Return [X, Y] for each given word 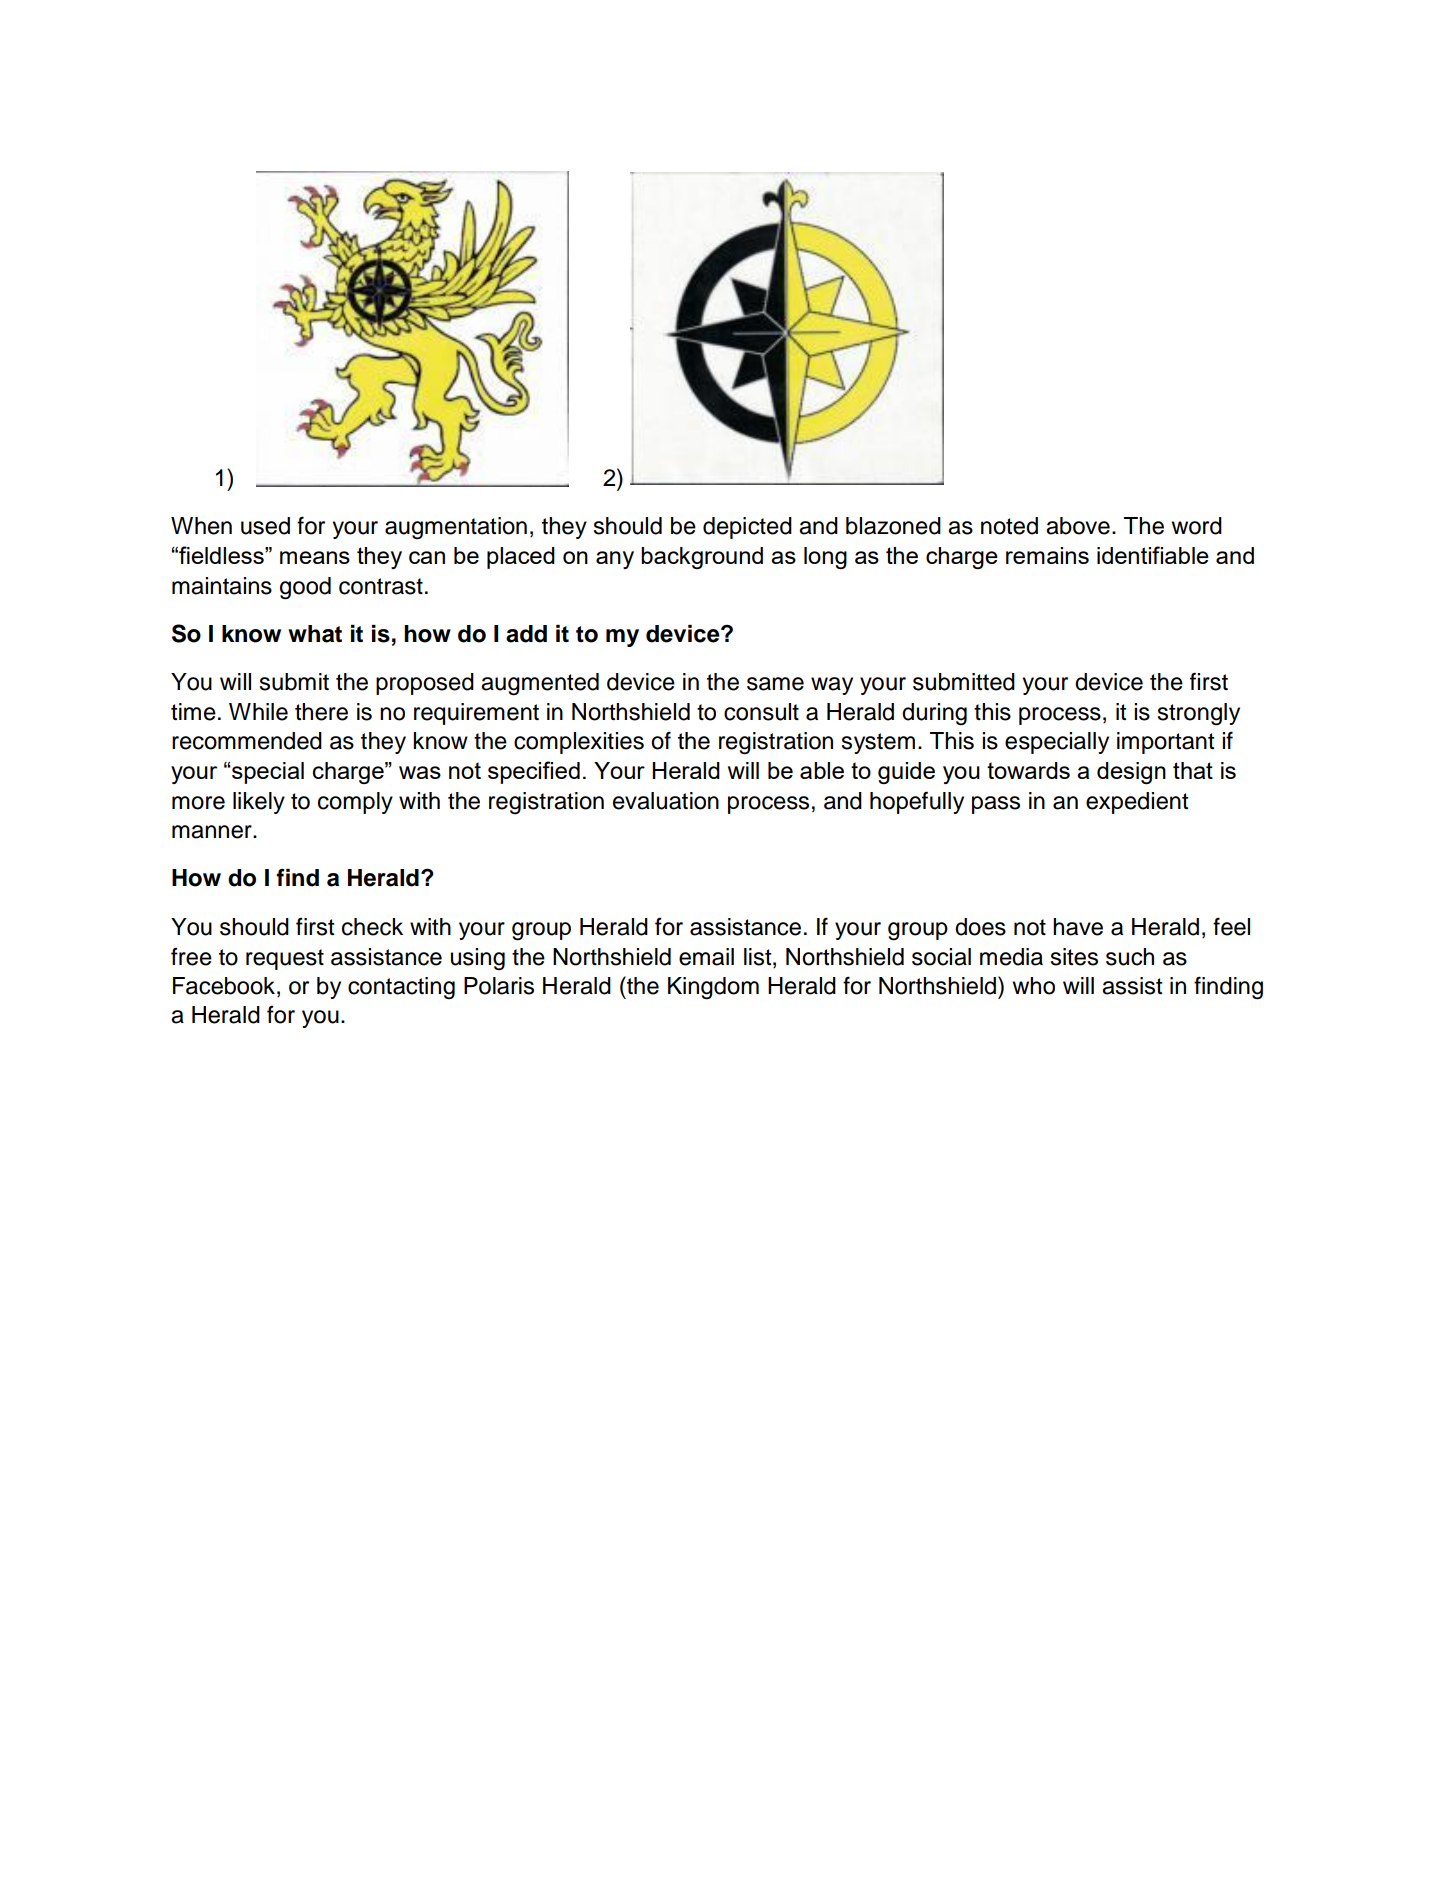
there [321, 712]
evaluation [666, 801]
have [1078, 927]
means [315, 557]
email [706, 957]
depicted [747, 528]
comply [355, 803]
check [372, 927]
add [526, 634]
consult [761, 712]
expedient [1137, 803]
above [1078, 526]
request [285, 959]
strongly [1198, 714]
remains [1047, 555]
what [315, 634]
